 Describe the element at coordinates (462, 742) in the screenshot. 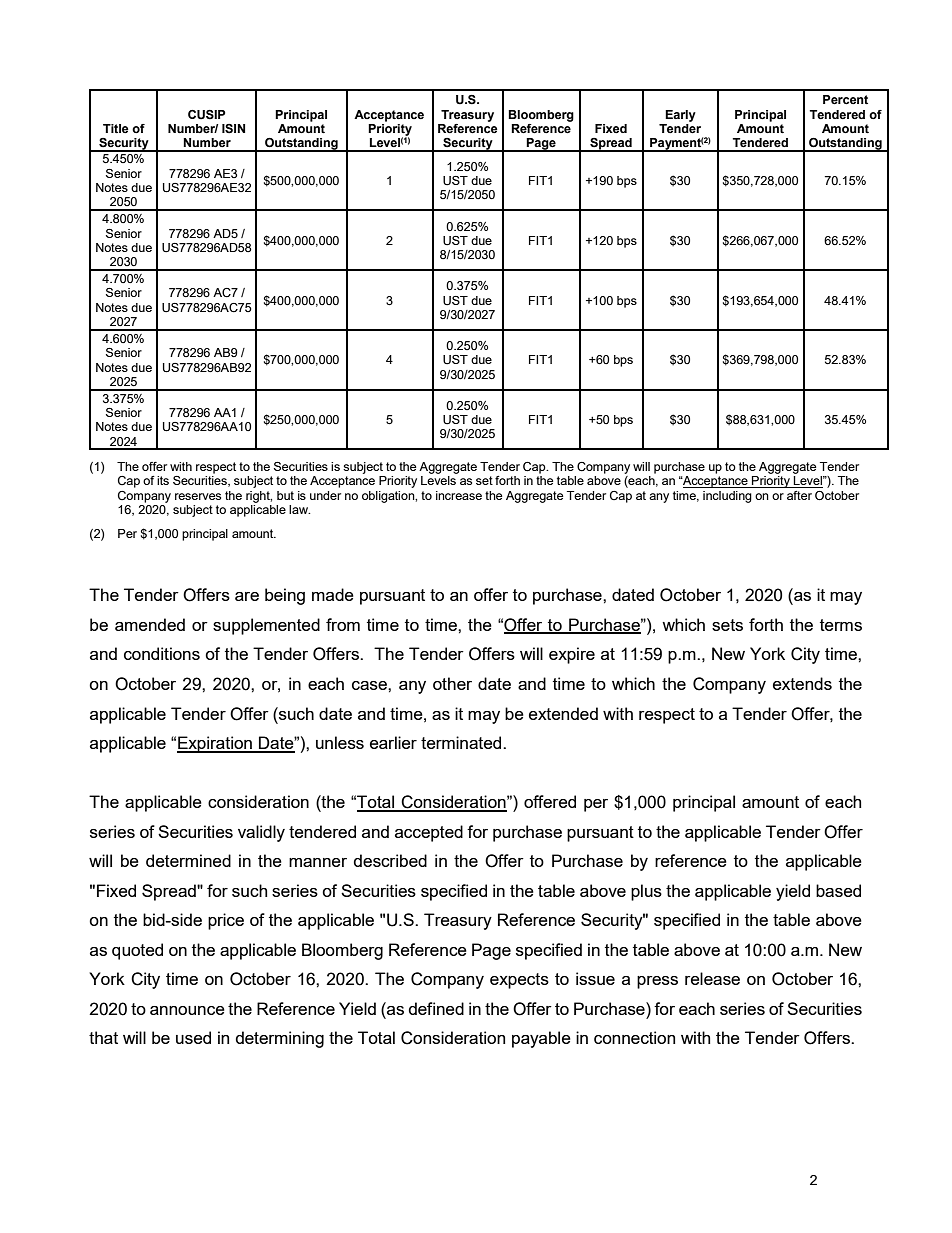

I see `terminated` at that location.
